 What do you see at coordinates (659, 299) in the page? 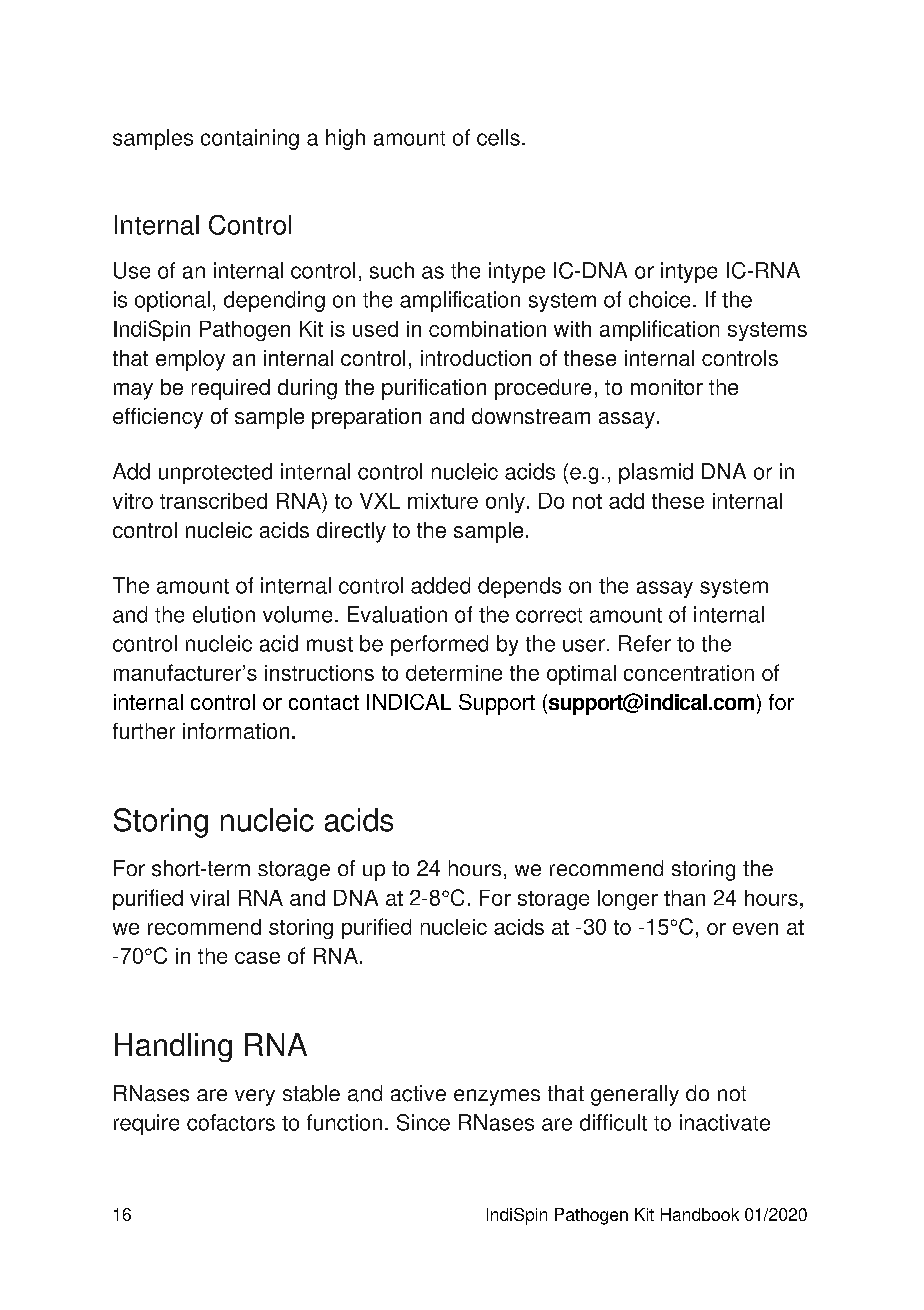
I see `choice` at bounding box center [659, 299].
